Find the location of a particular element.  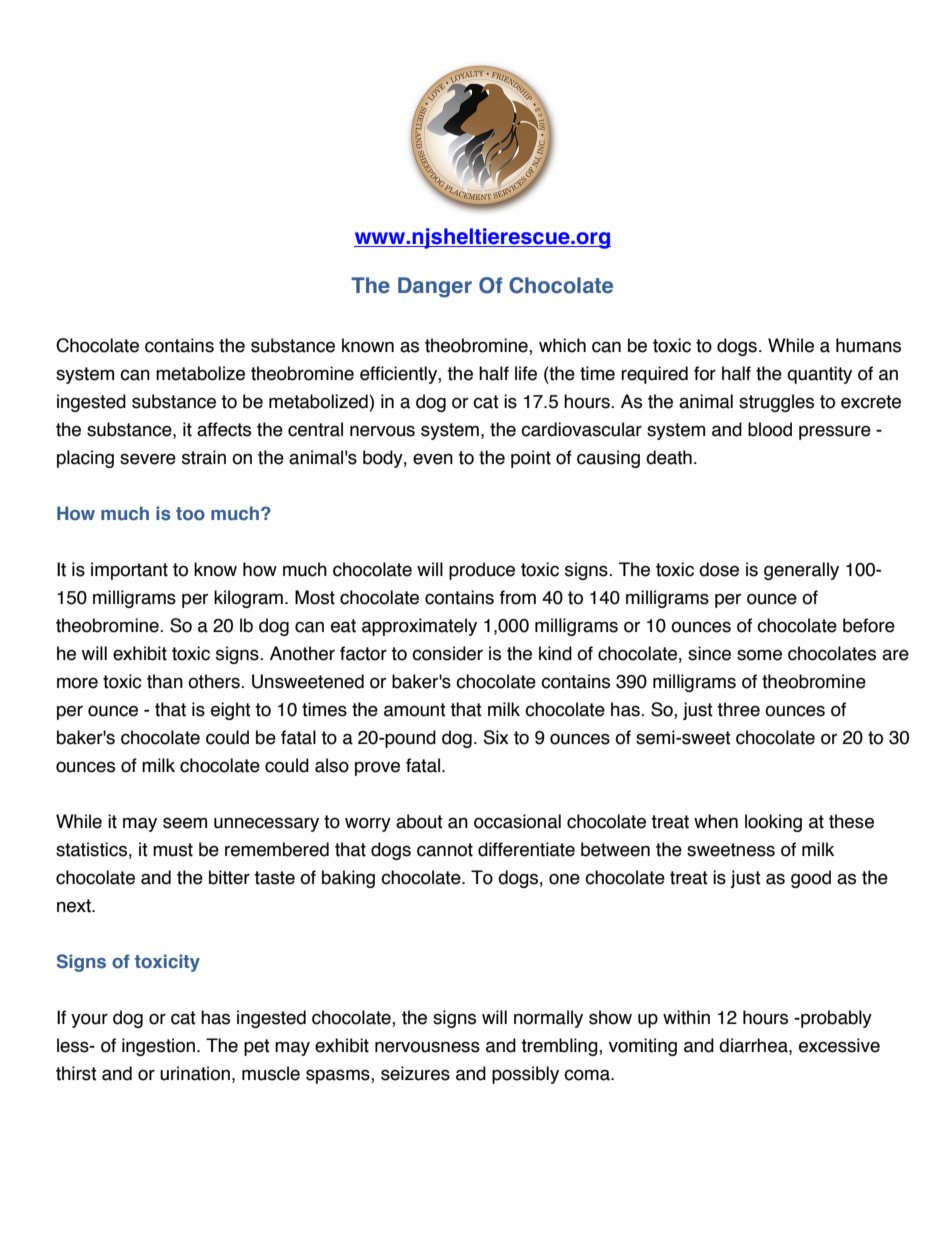

affects is located at coordinates (224, 429).
